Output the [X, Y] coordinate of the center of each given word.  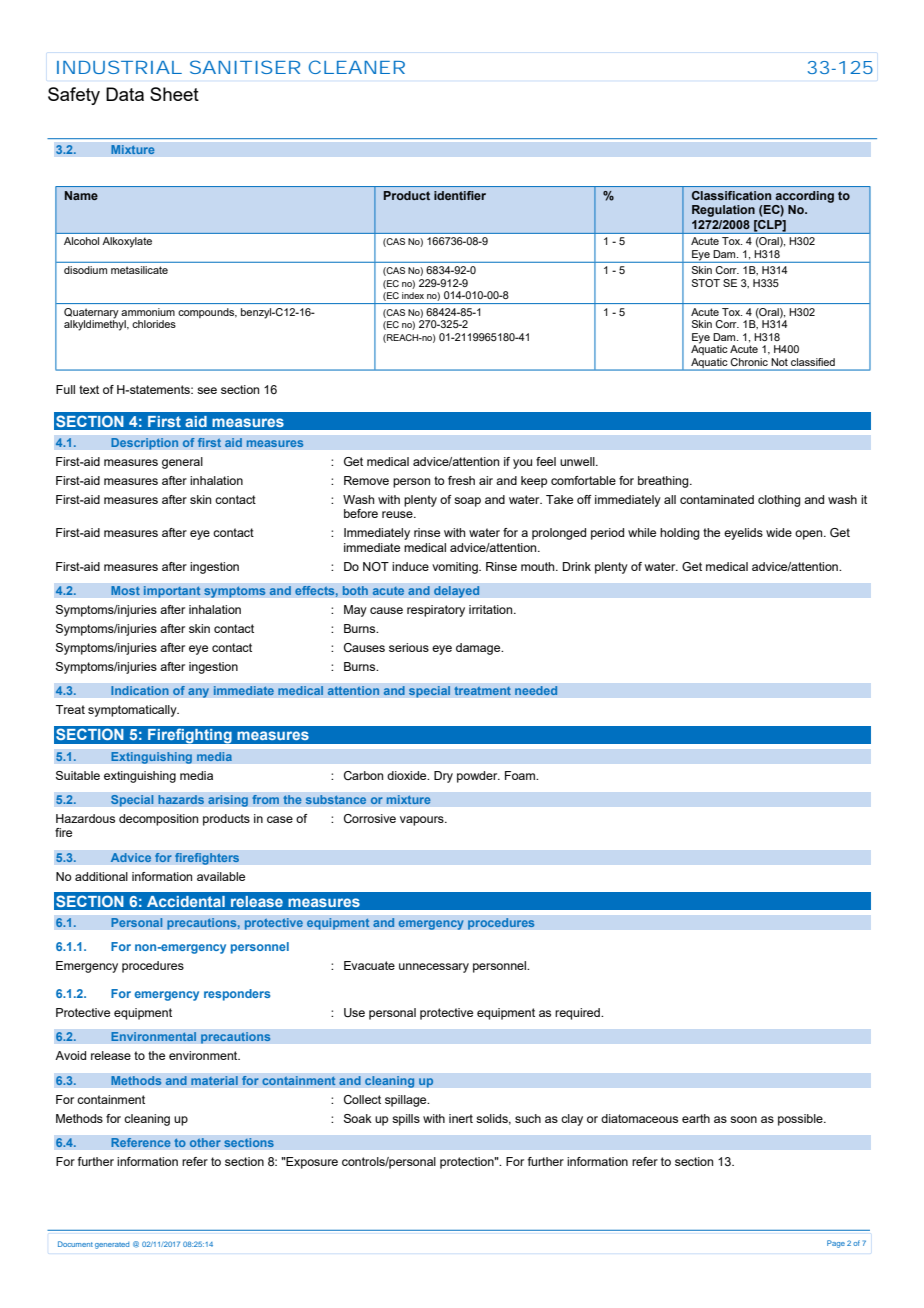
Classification [731, 195]
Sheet [174, 94]
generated [112, 1245]
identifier [460, 195]
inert [461, 1118]
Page [836, 1244]
